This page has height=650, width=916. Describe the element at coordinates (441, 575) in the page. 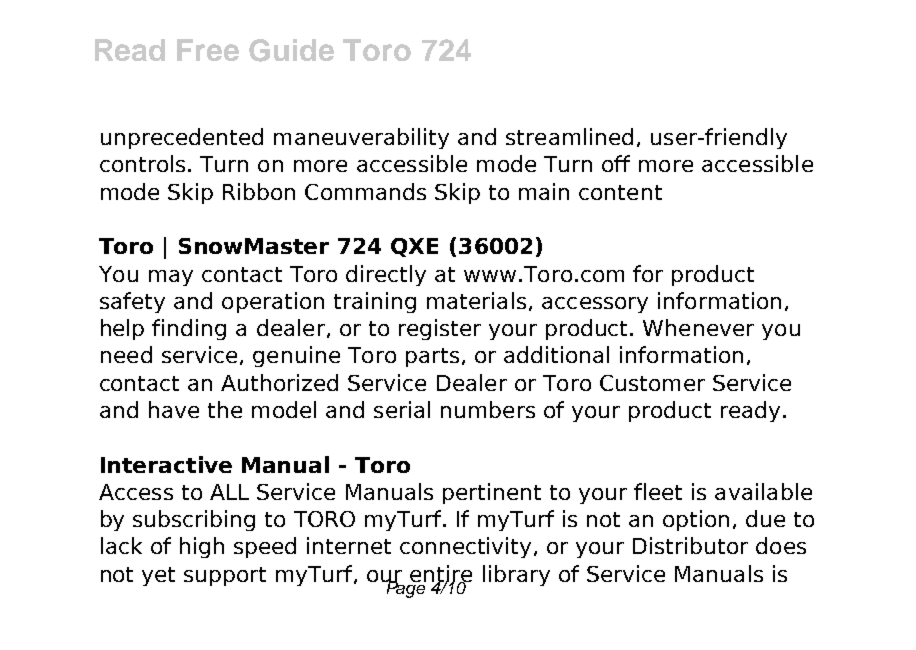

I see `entire` at that location.
